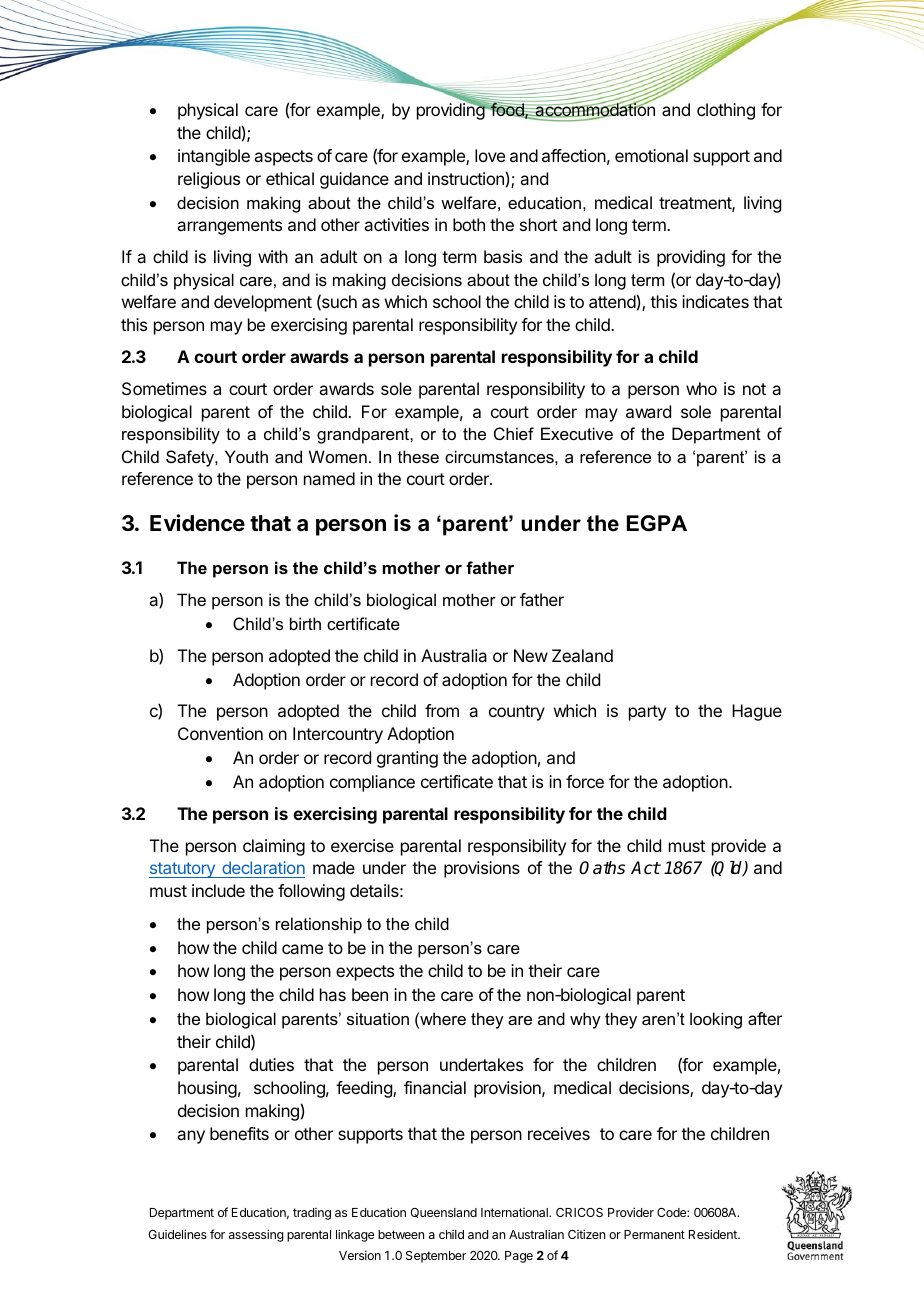 The width and height of the screenshot is (924, 1309). What do you see at coordinates (701, 388) in the screenshot?
I see `who` at bounding box center [701, 388].
